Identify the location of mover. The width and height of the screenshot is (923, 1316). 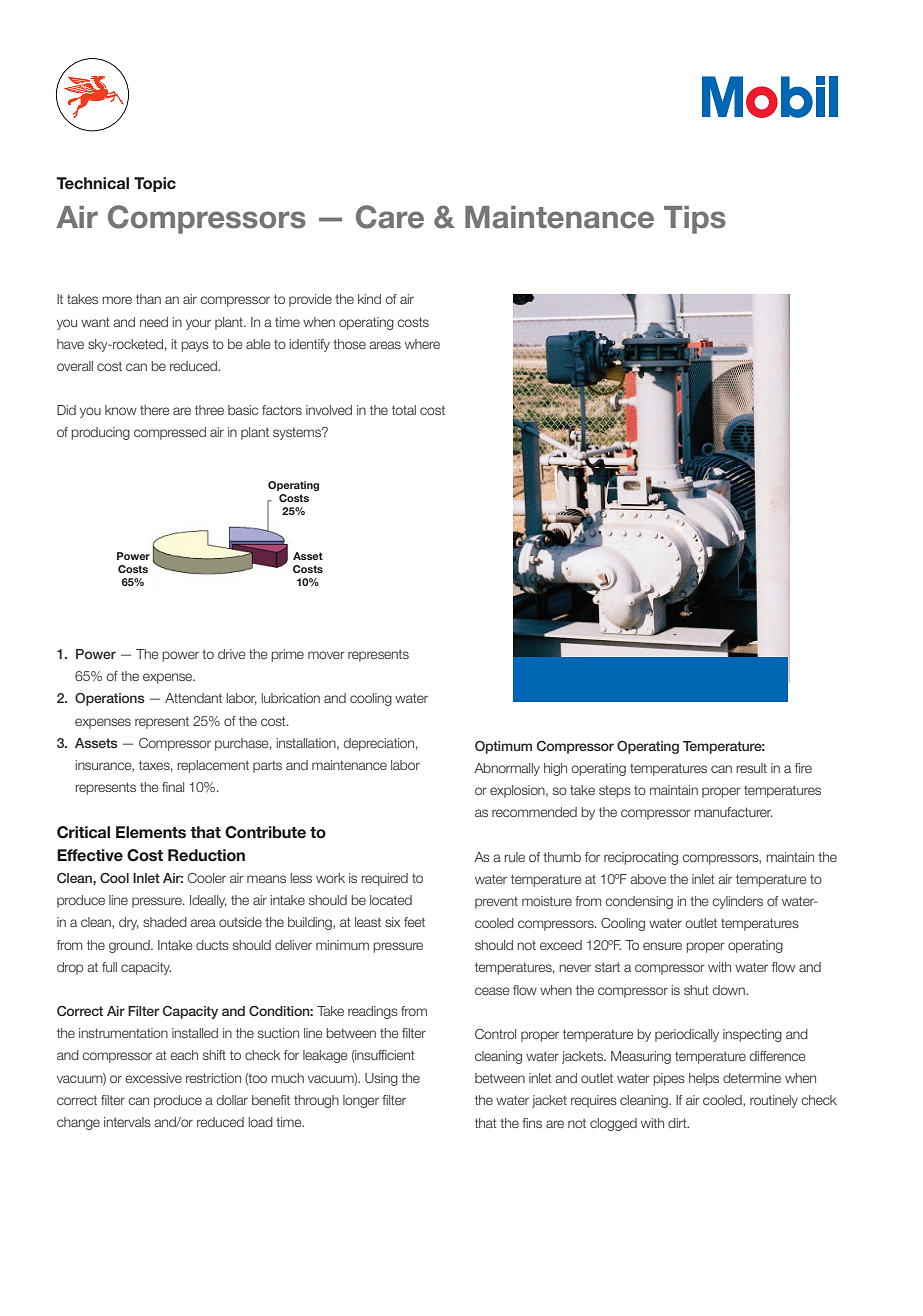
(326, 655).
